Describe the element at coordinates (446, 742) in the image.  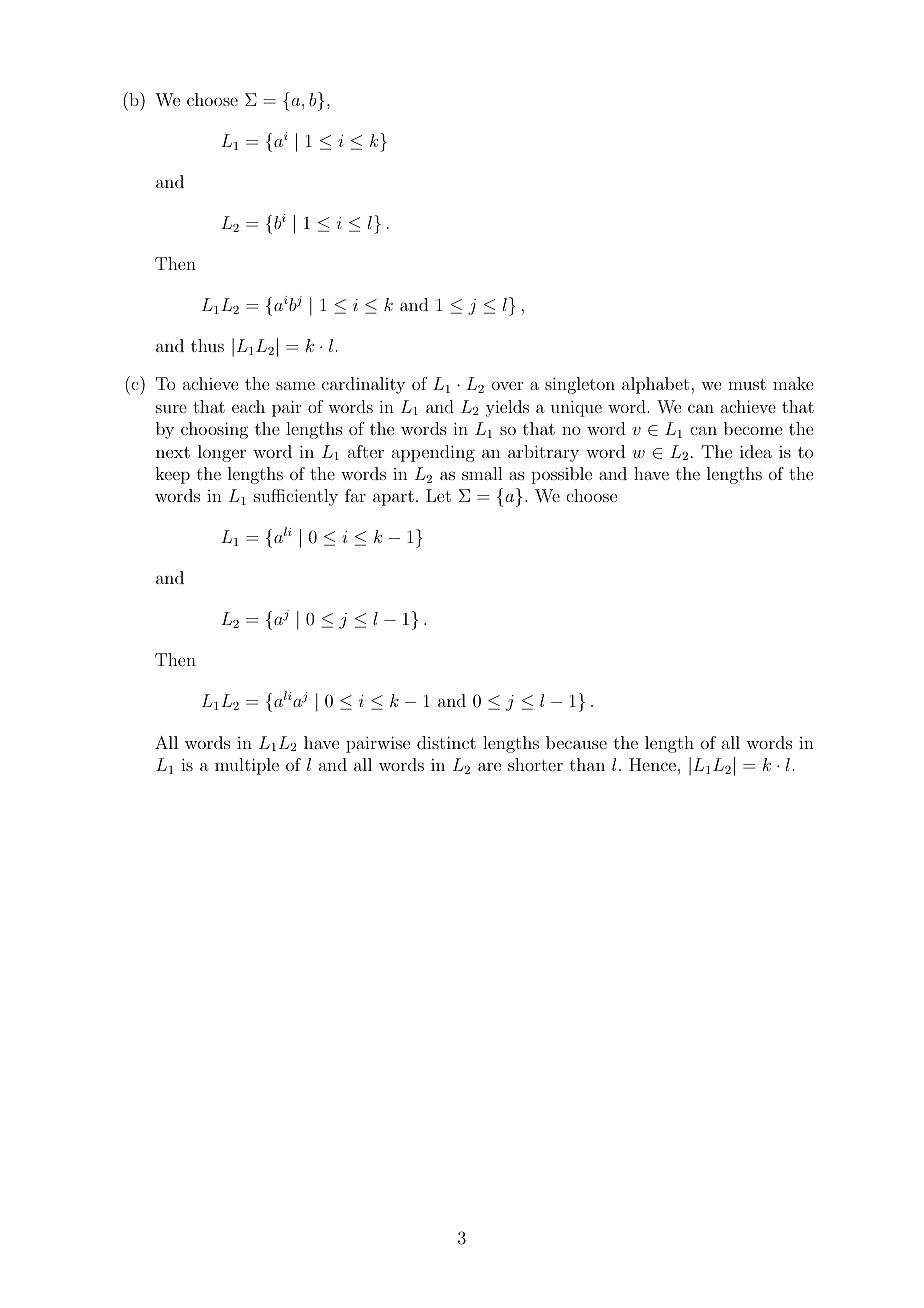
I see `distinct` at that location.
